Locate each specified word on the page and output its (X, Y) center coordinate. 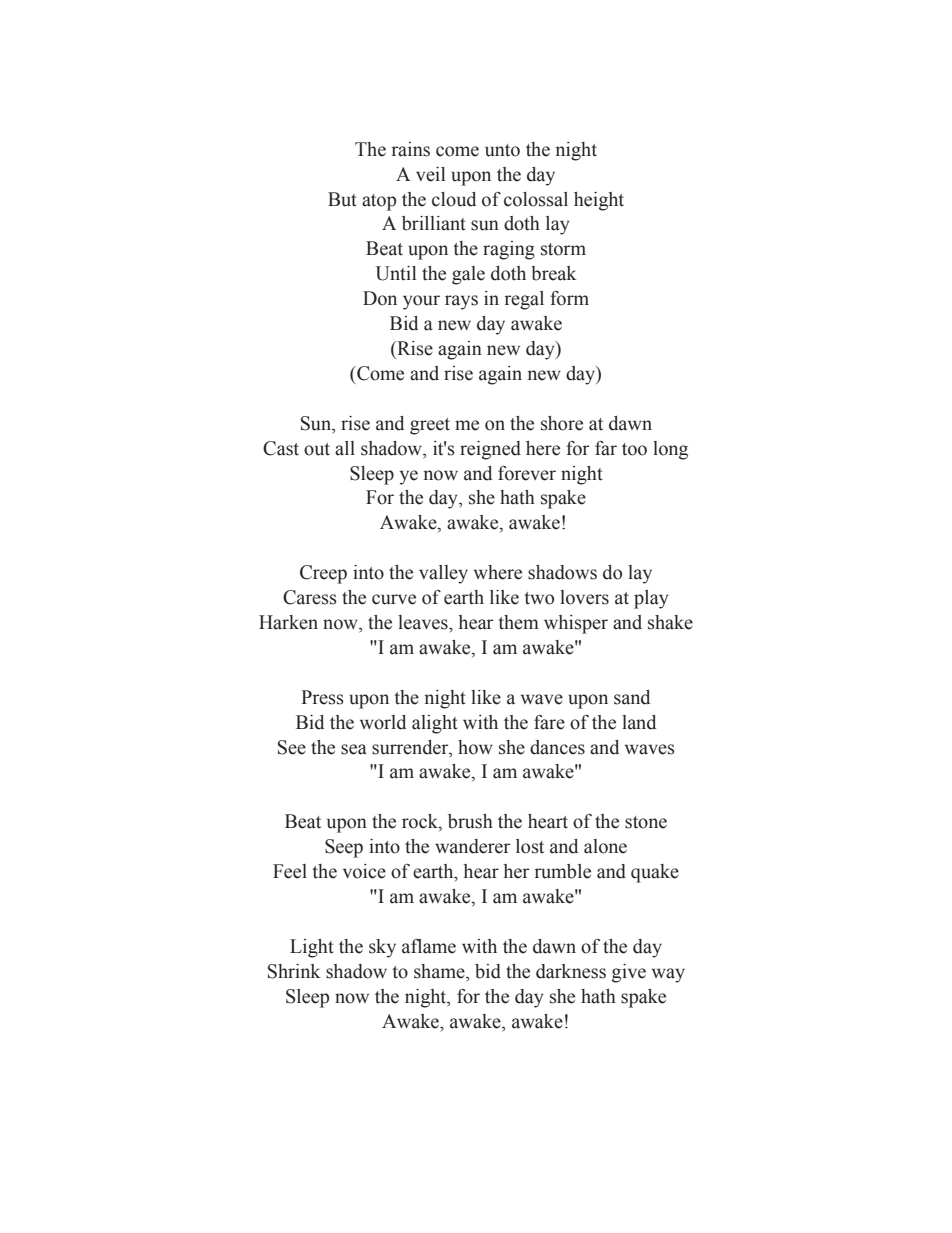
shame (440, 971)
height (599, 201)
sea (353, 749)
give (629, 973)
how (475, 747)
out (317, 449)
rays (461, 302)
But (342, 199)
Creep (323, 574)
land (639, 722)
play (651, 599)
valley (443, 574)
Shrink (294, 971)
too (634, 449)
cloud (454, 199)
